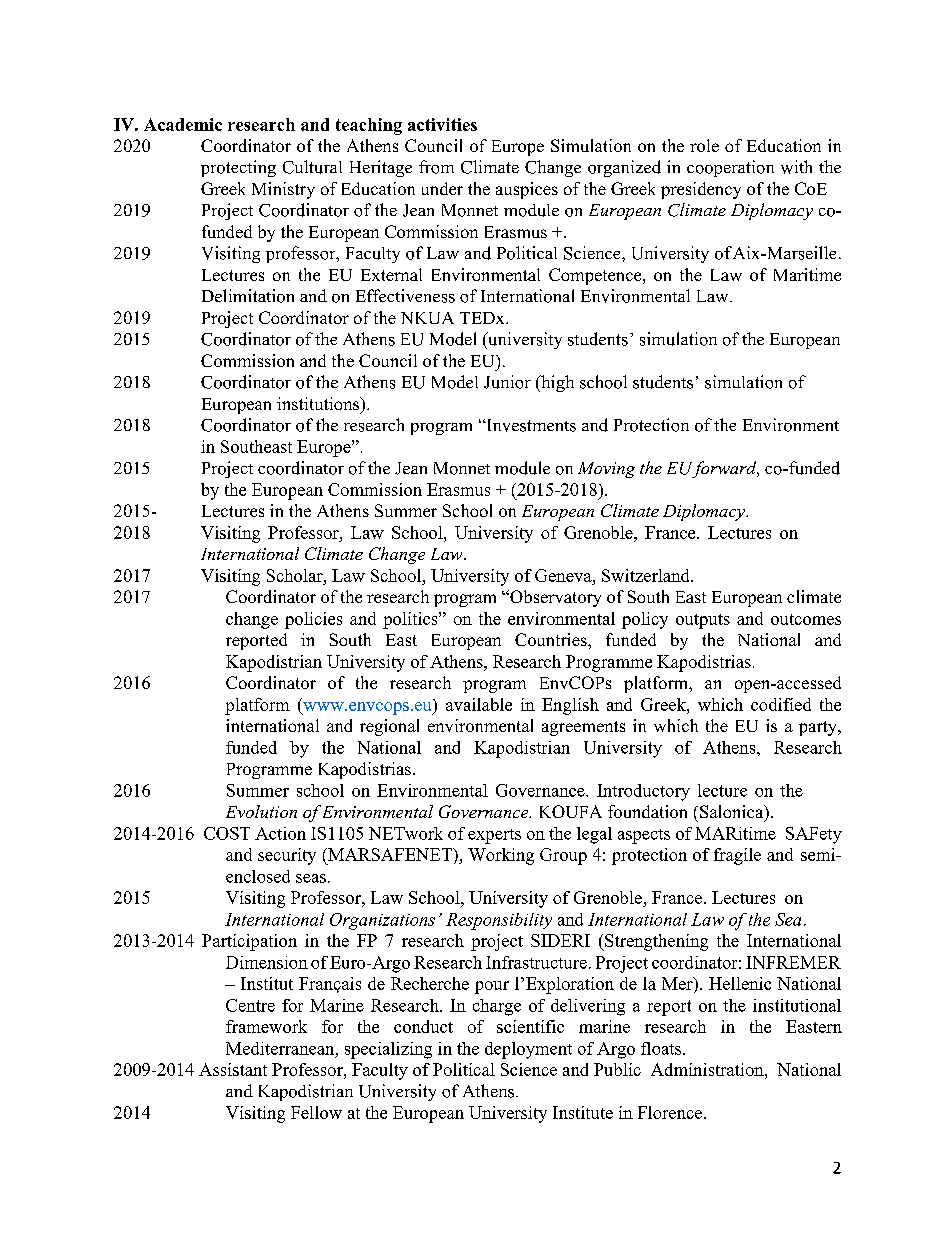 This screenshot has height=1233, width=952. I want to click on policies, so click(313, 620).
